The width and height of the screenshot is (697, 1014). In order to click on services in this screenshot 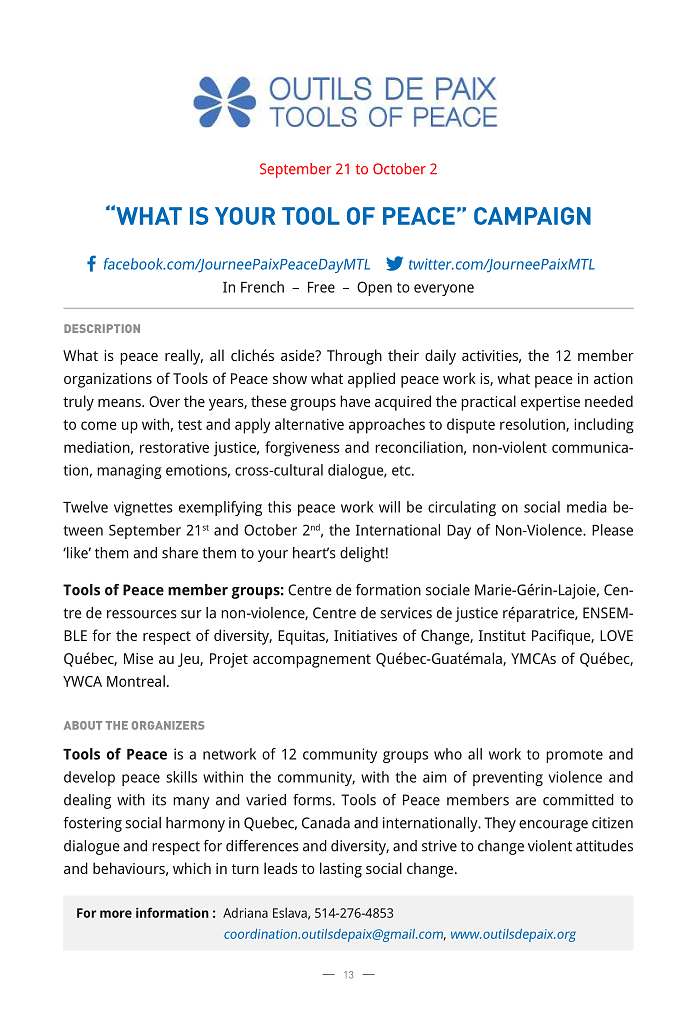, I will do `click(406, 613)`.
